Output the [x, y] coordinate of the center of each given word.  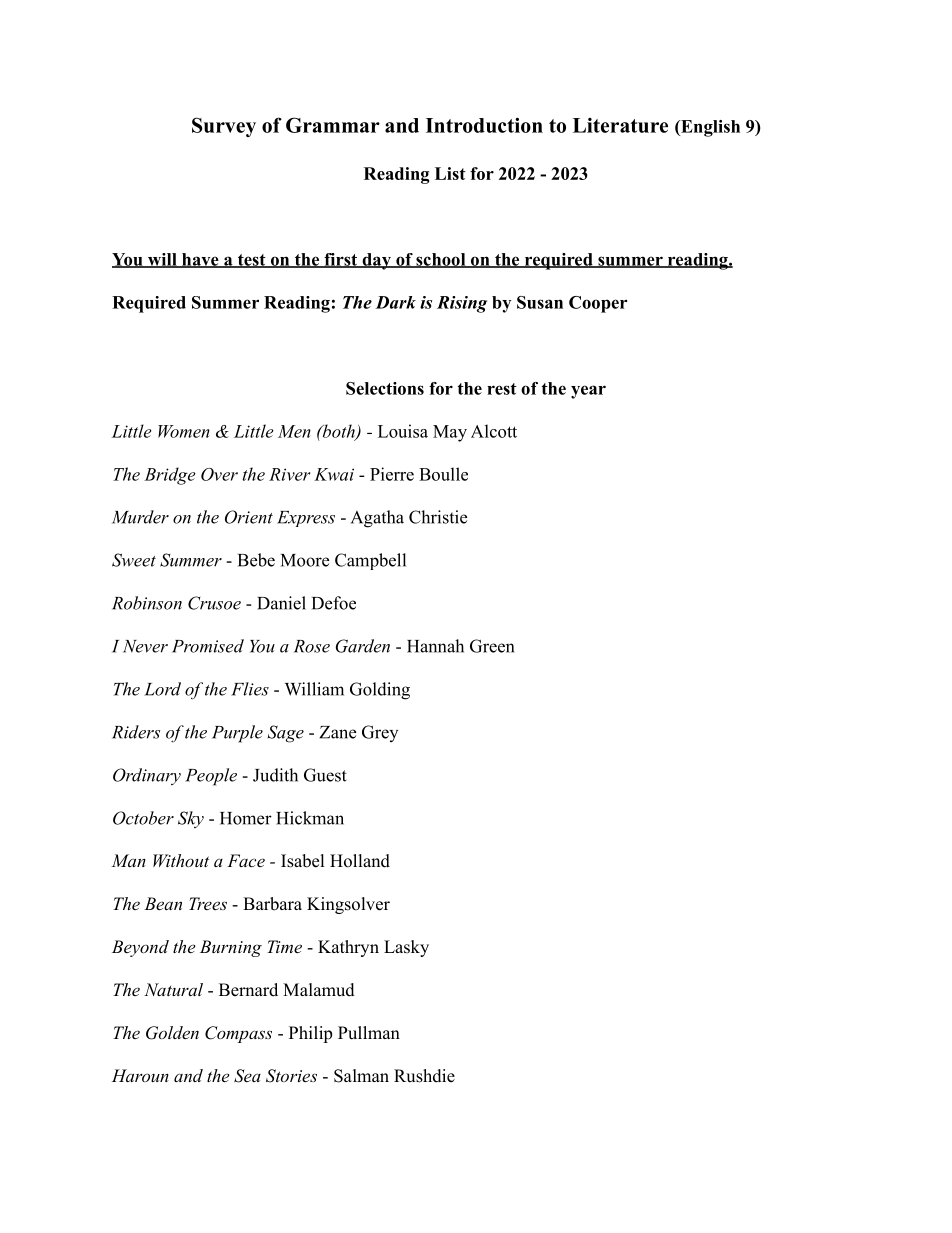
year [588, 392]
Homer [246, 818]
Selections [385, 388]
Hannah [435, 646]
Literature [620, 125]
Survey [224, 127]
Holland [360, 861]
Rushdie [424, 1076]
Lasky [406, 948]
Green [492, 646]
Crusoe [214, 603]
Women [184, 431]
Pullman [369, 1033]
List [450, 173]
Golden [172, 1033]
